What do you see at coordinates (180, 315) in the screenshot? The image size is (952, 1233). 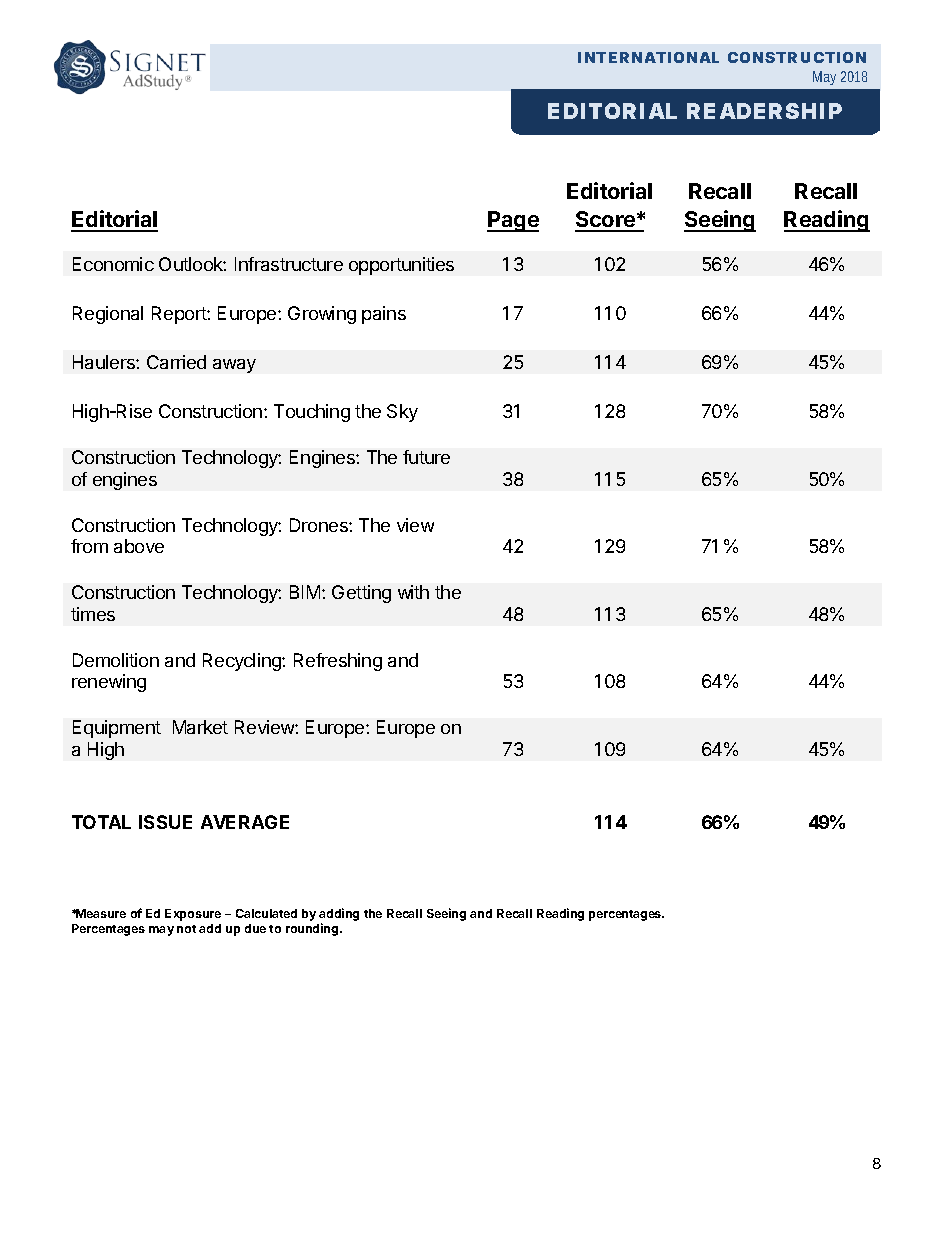 I see `Report` at bounding box center [180, 315].
